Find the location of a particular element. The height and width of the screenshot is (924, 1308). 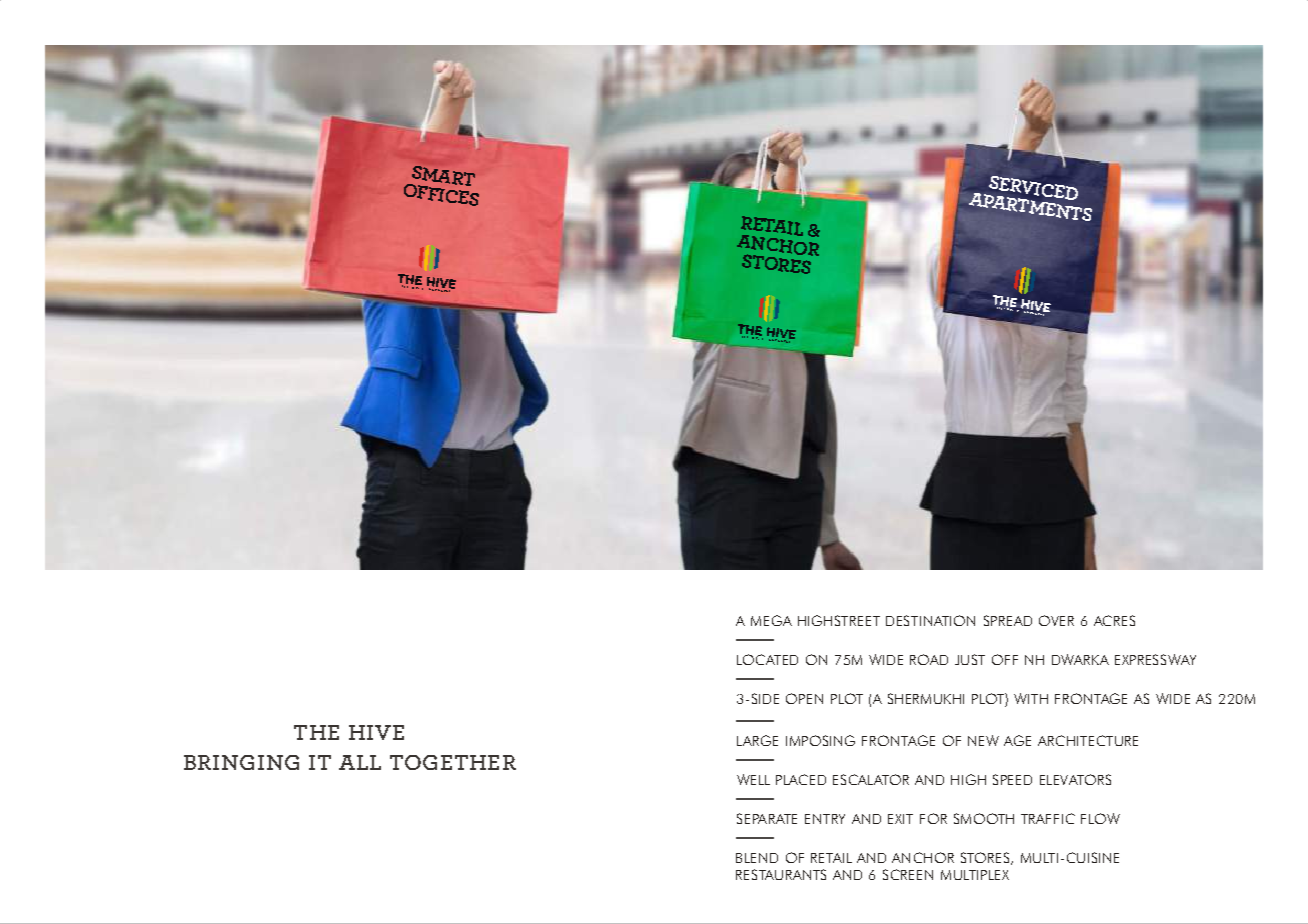

LOCATED is located at coordinates (767, 659).
